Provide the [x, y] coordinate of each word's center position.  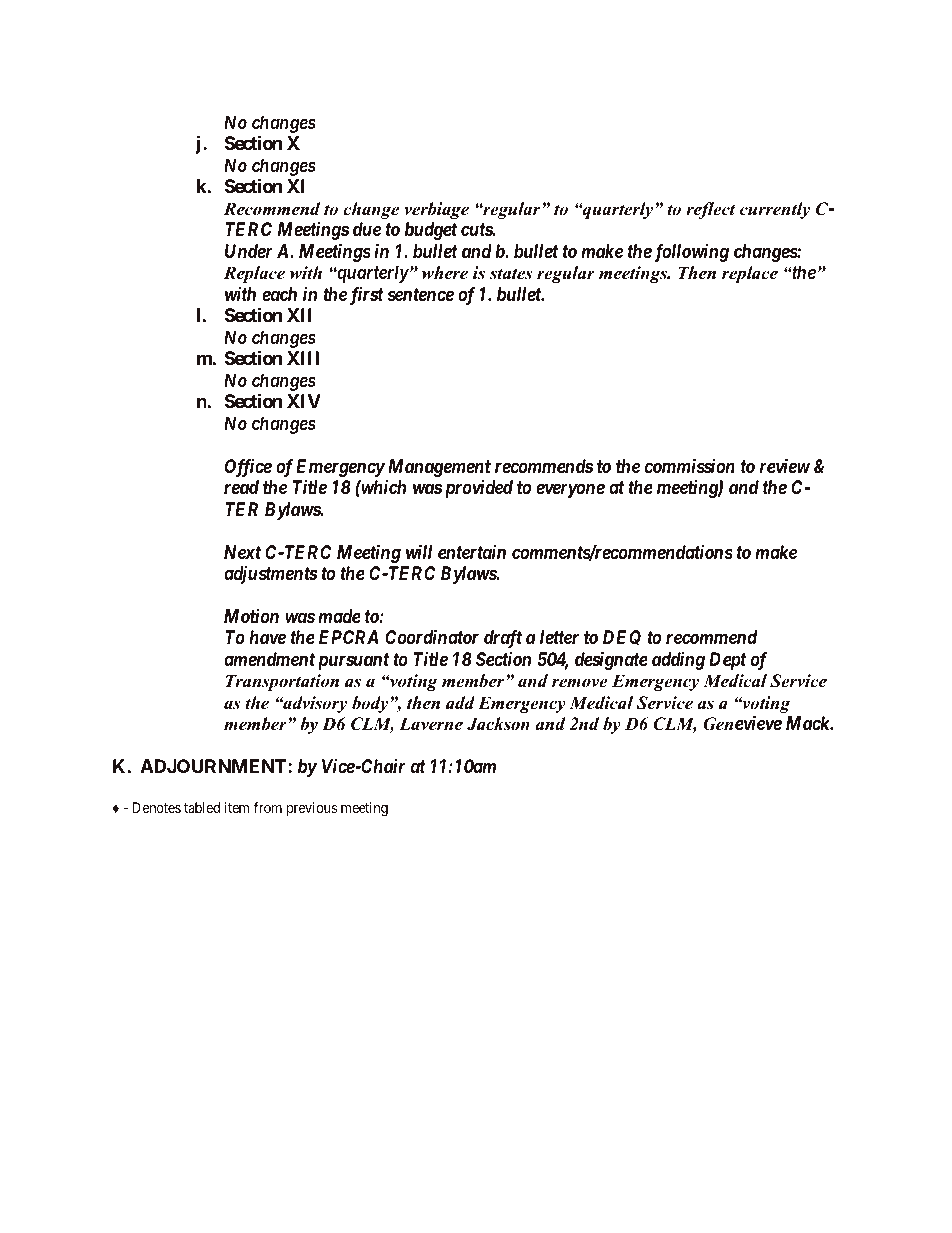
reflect [710, 210]
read [241, 487]
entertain [472, 552]
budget [431, 231]
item [236, 807]
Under [249, 251]
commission [690, 465]
